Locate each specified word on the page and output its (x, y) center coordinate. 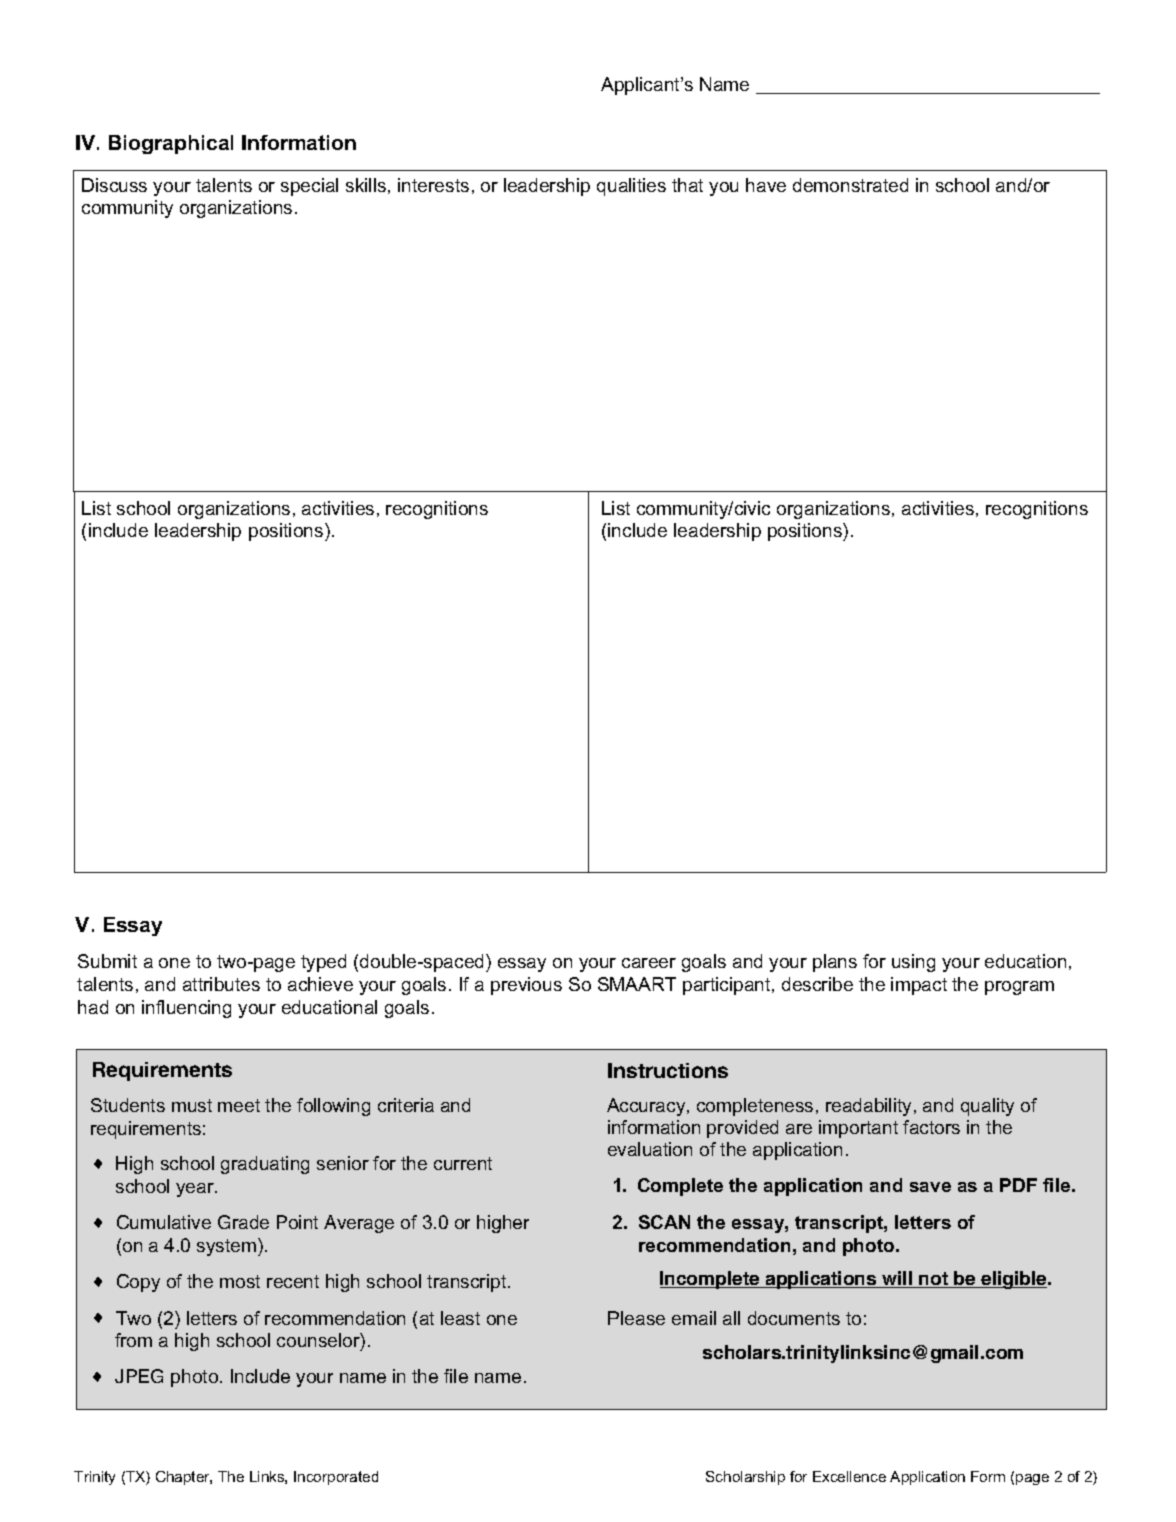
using (913, 963)
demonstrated (850, 185)
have (766, 185)
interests (433, 185)
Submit (107, 961)
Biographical (171, 144)
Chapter (184, 1478)
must (192, 1105)
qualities (631, 187)
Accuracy (647, 1107)
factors (931, 1127)
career (649, 963)
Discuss (114, 185)
